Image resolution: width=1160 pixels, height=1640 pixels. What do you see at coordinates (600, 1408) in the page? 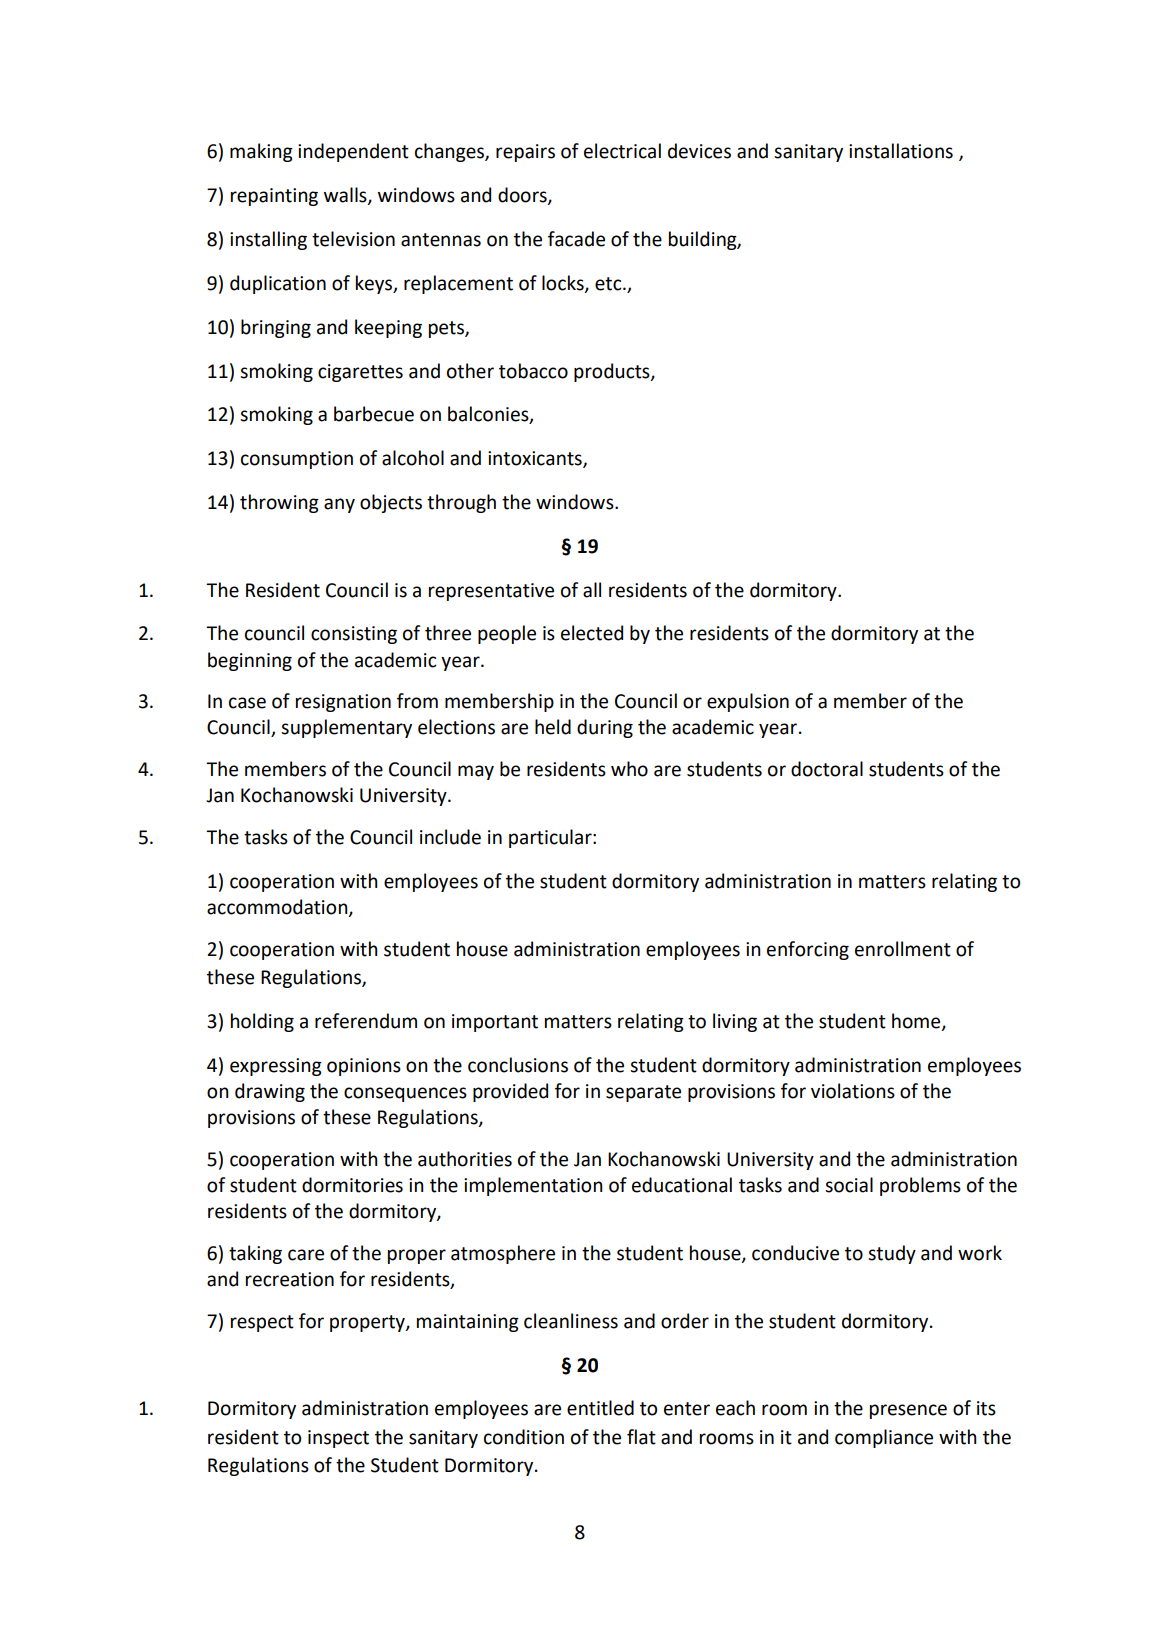
I see `entitled` at bounding box center [600, 1408].
